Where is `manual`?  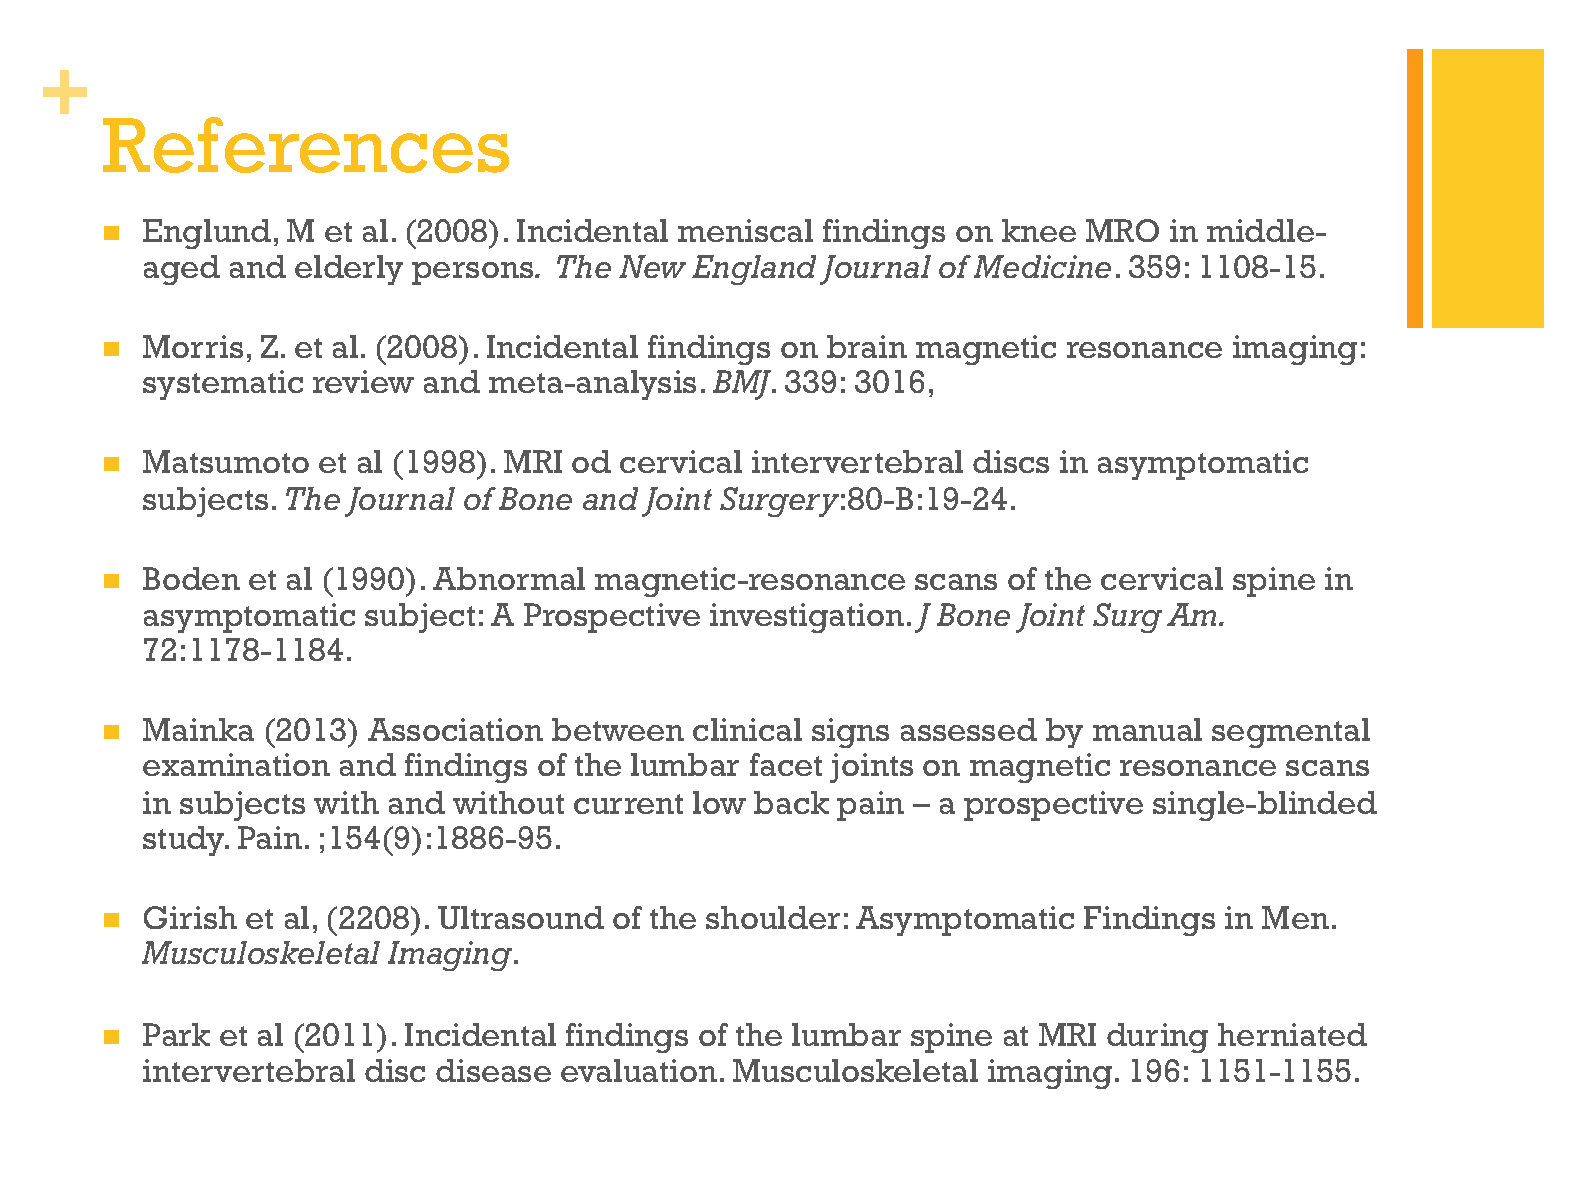
manual is located at coordinates (1147, 729).
